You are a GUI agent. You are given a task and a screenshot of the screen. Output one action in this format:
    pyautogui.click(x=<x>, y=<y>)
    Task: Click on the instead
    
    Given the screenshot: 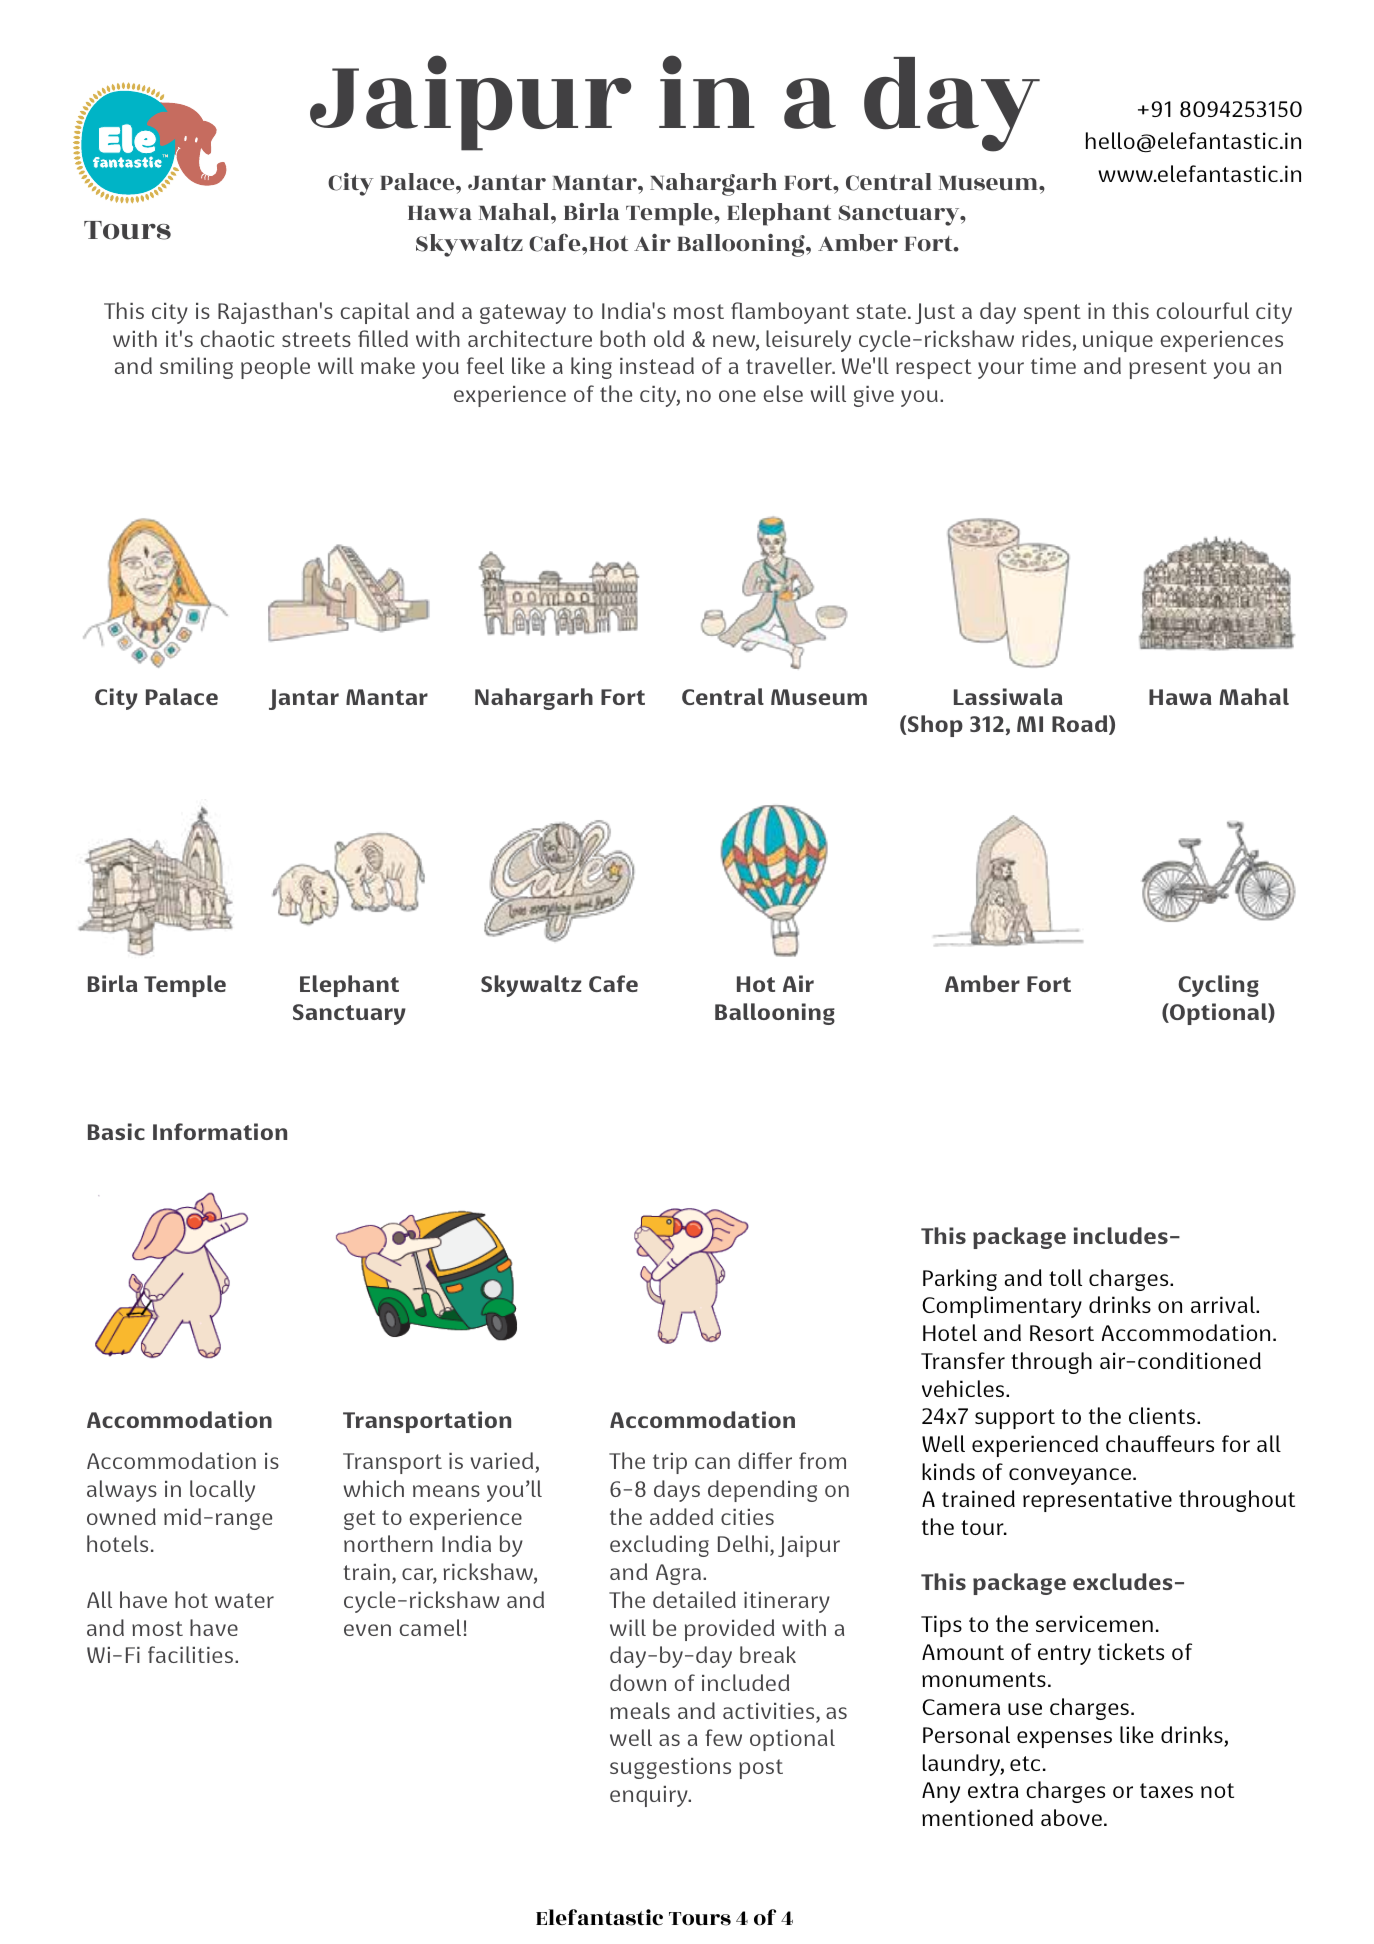 What is the action you would take?
    pyautogui.click(x=657, y=365)
